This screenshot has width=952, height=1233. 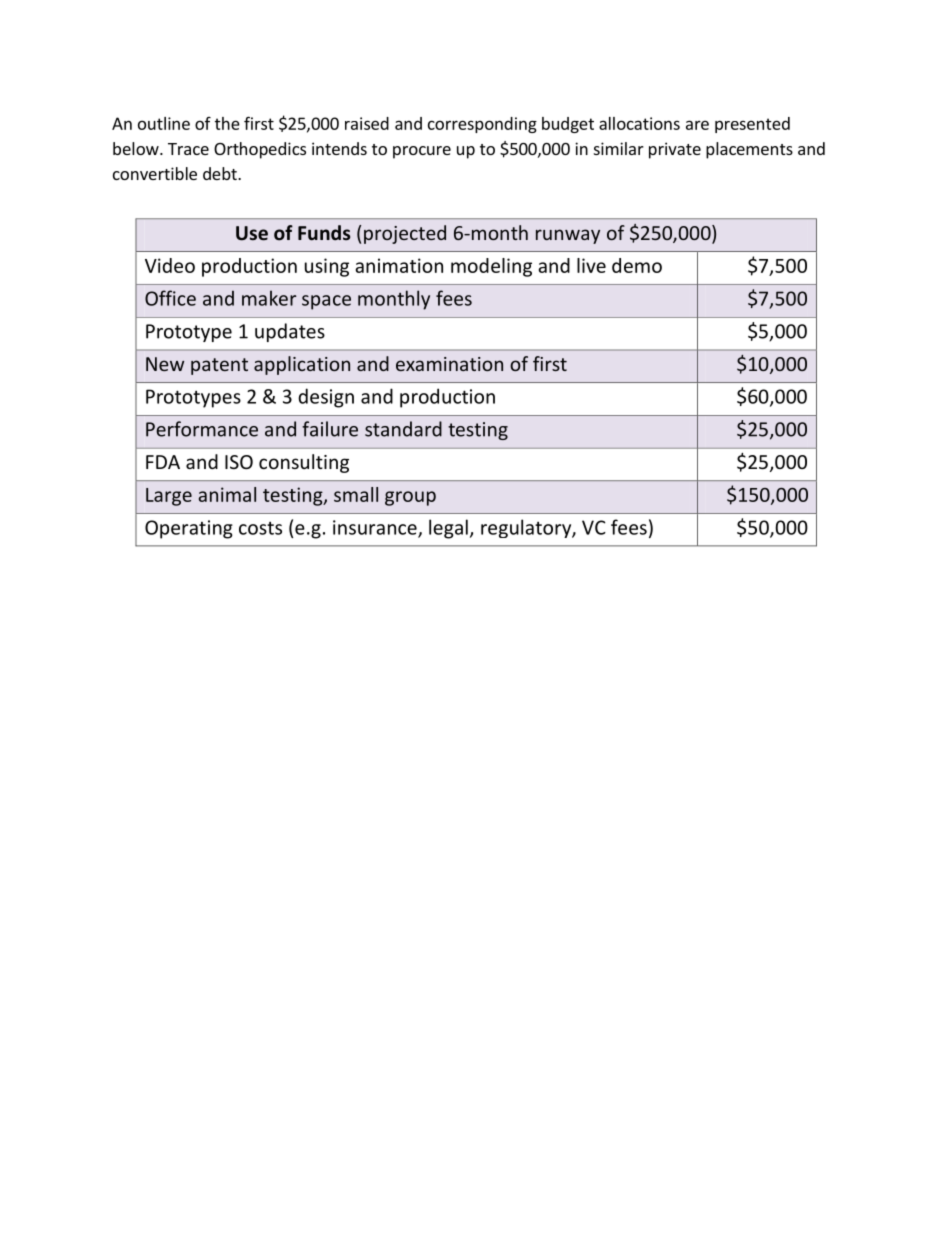 What do you see at coordinates (637, 265) in the screenshot?
I see `demo` at bounding box center [637, 265].
